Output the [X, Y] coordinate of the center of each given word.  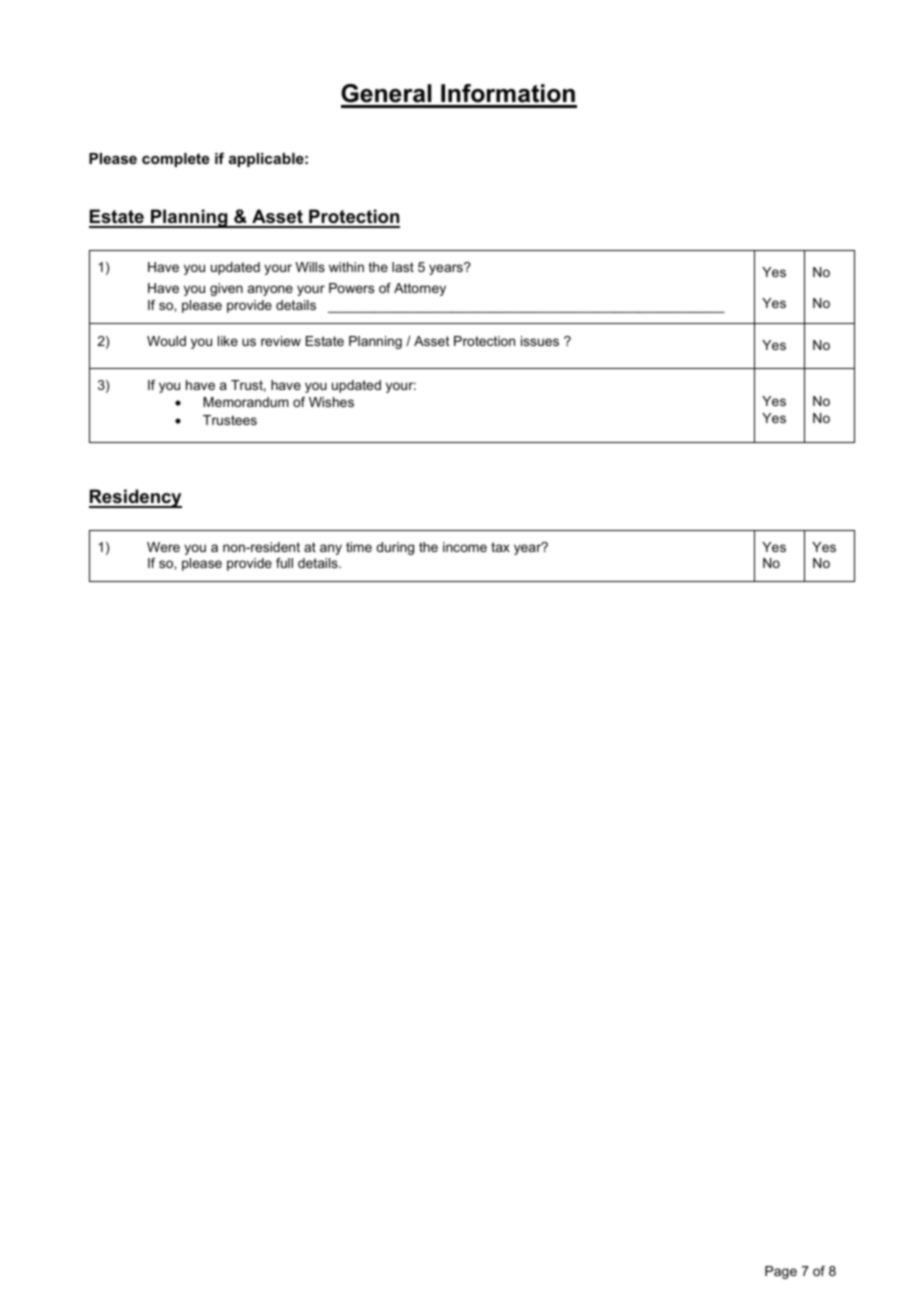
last [403, 267]
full [284, 563]
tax [500, 547]
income [465, 547]
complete [175, 160]
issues [540, 341]
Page [781, 1272]
